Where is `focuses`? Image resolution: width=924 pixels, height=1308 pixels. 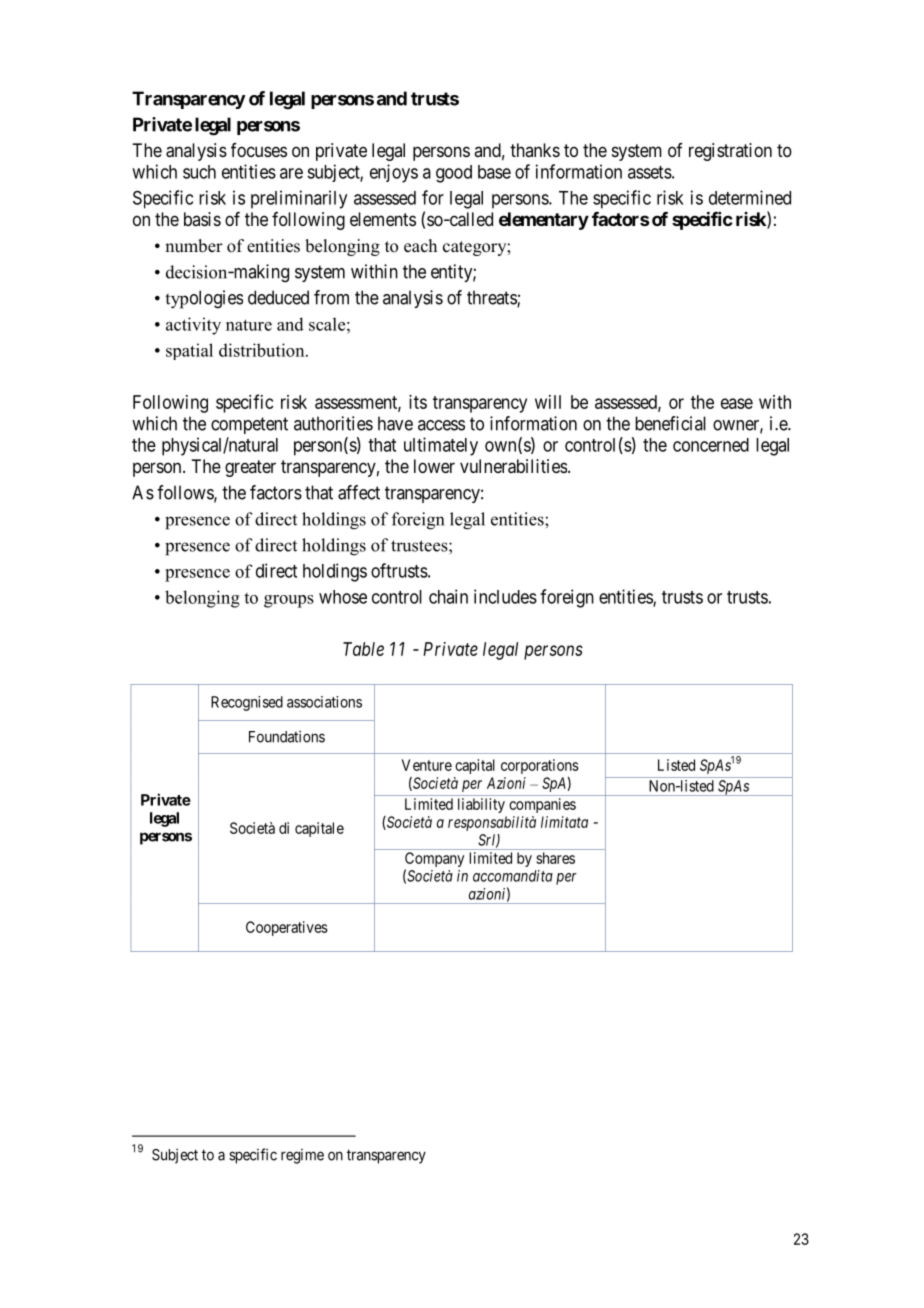
focuses is located at coordinates (259, 150).
